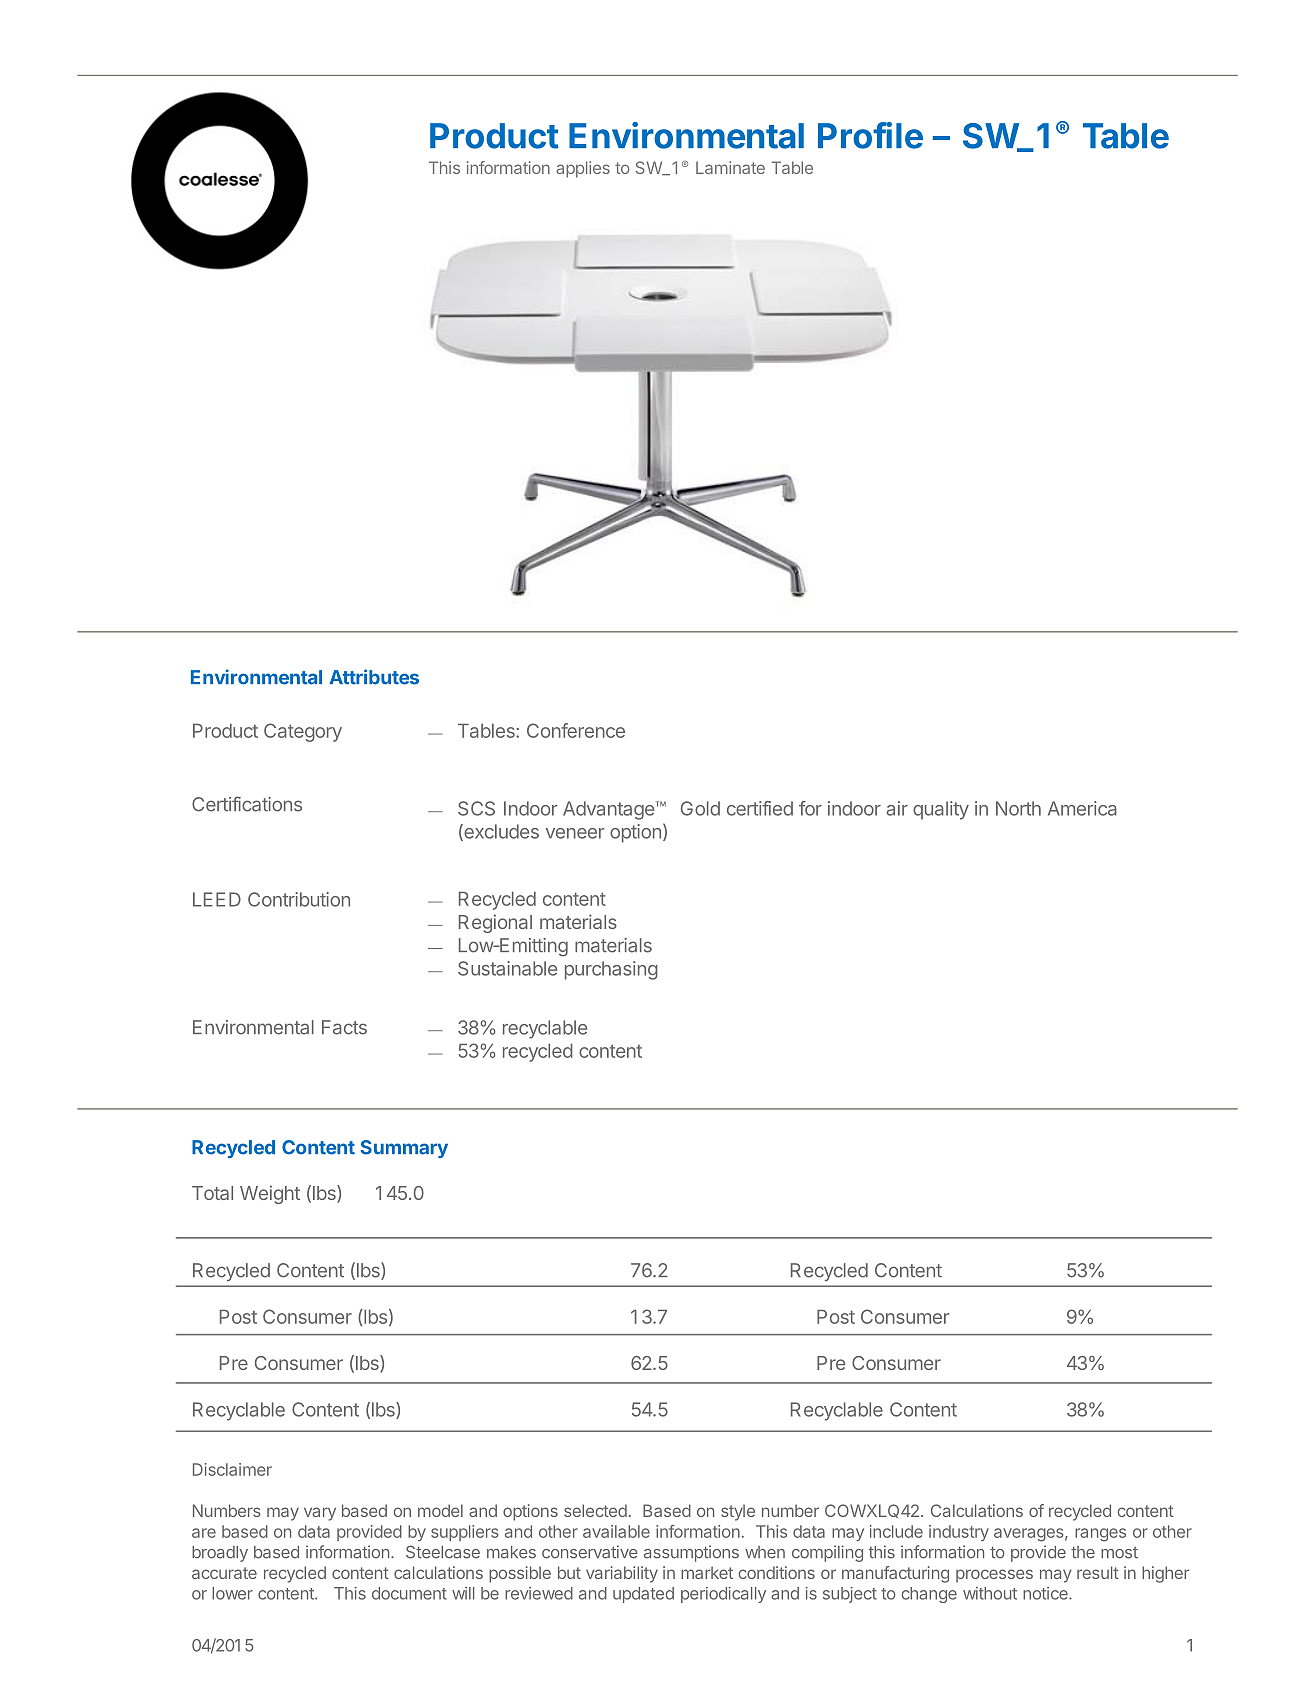 The image size is (1315, 1702). I want to click on Laminate, so click(730, 167).
